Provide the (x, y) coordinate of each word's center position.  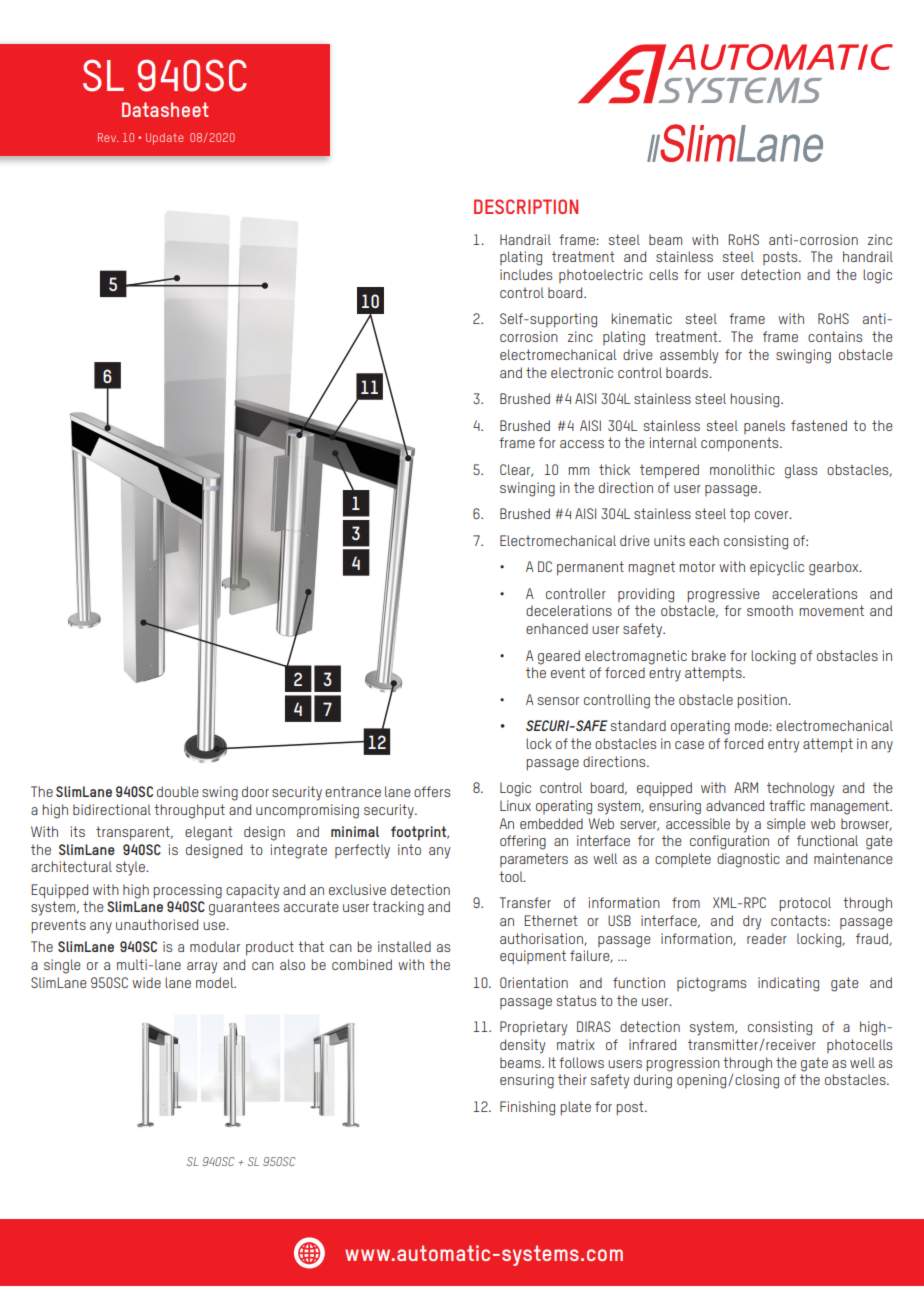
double (178, 791)
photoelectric (601, 276)
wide (146, 982)
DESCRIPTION (526, 206)
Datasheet (165, 109)
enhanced (557, 628)
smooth (770, 610)
